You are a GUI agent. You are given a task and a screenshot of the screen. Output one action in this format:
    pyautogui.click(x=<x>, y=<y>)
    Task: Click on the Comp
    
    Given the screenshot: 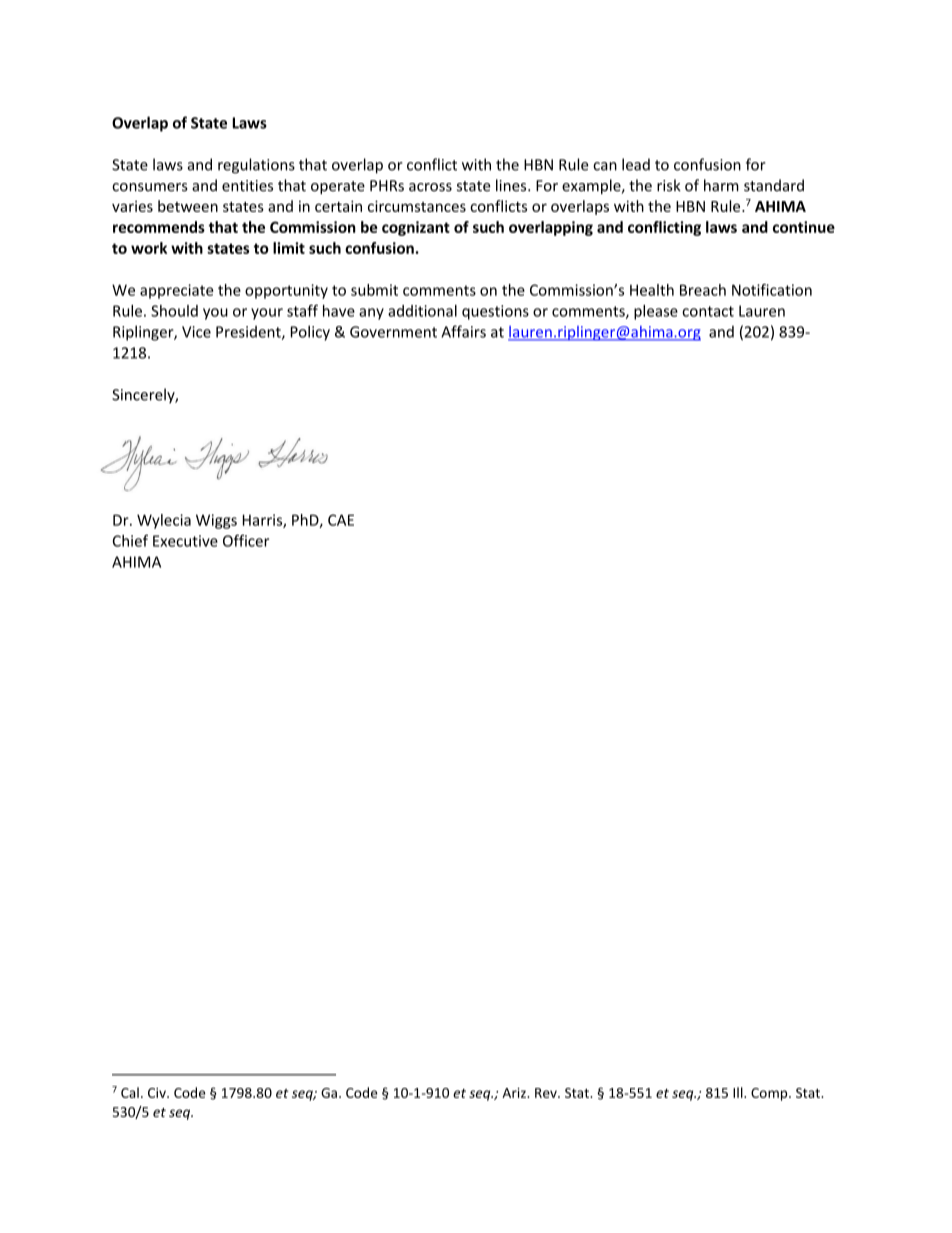 What is the action you would take?
    pyautogui.click(x=770, y=1094)
